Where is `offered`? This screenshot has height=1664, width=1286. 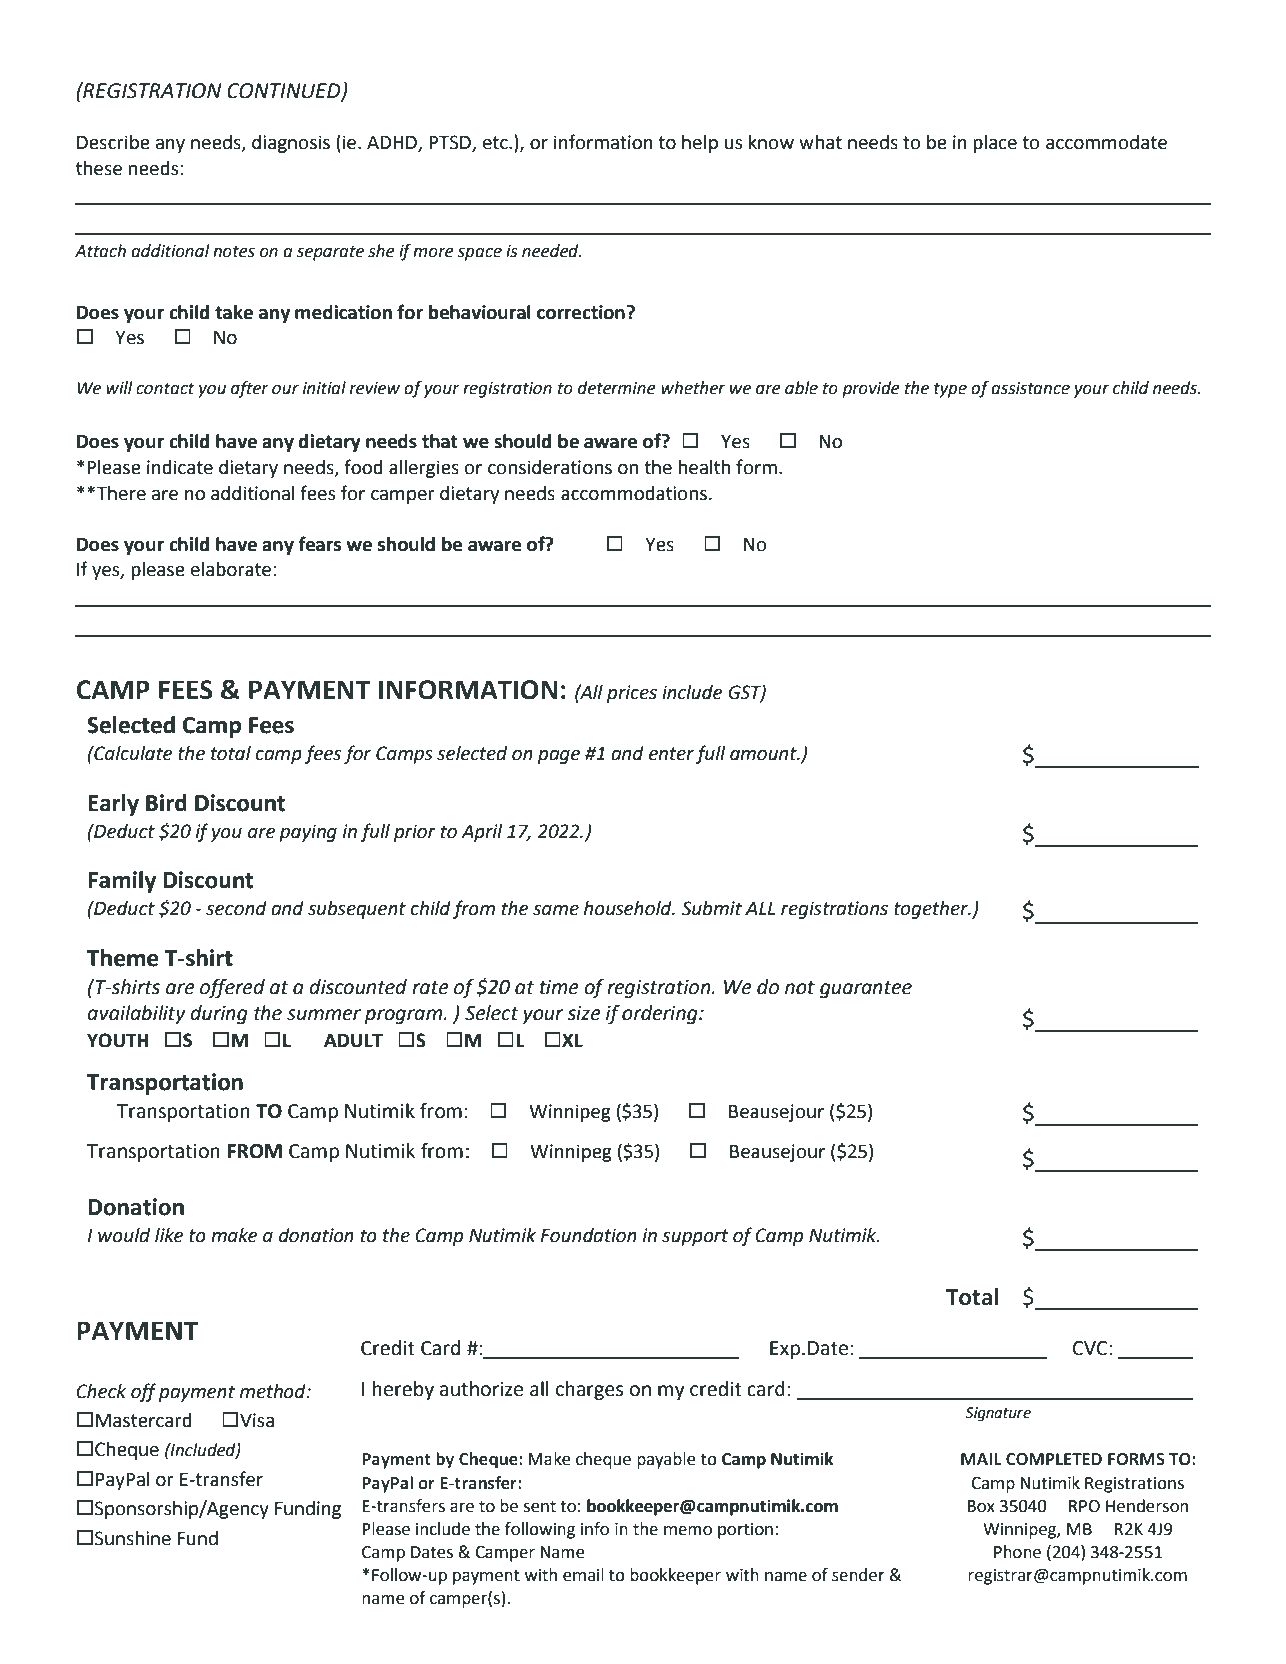 offered is located at coordinates (232, 988).
